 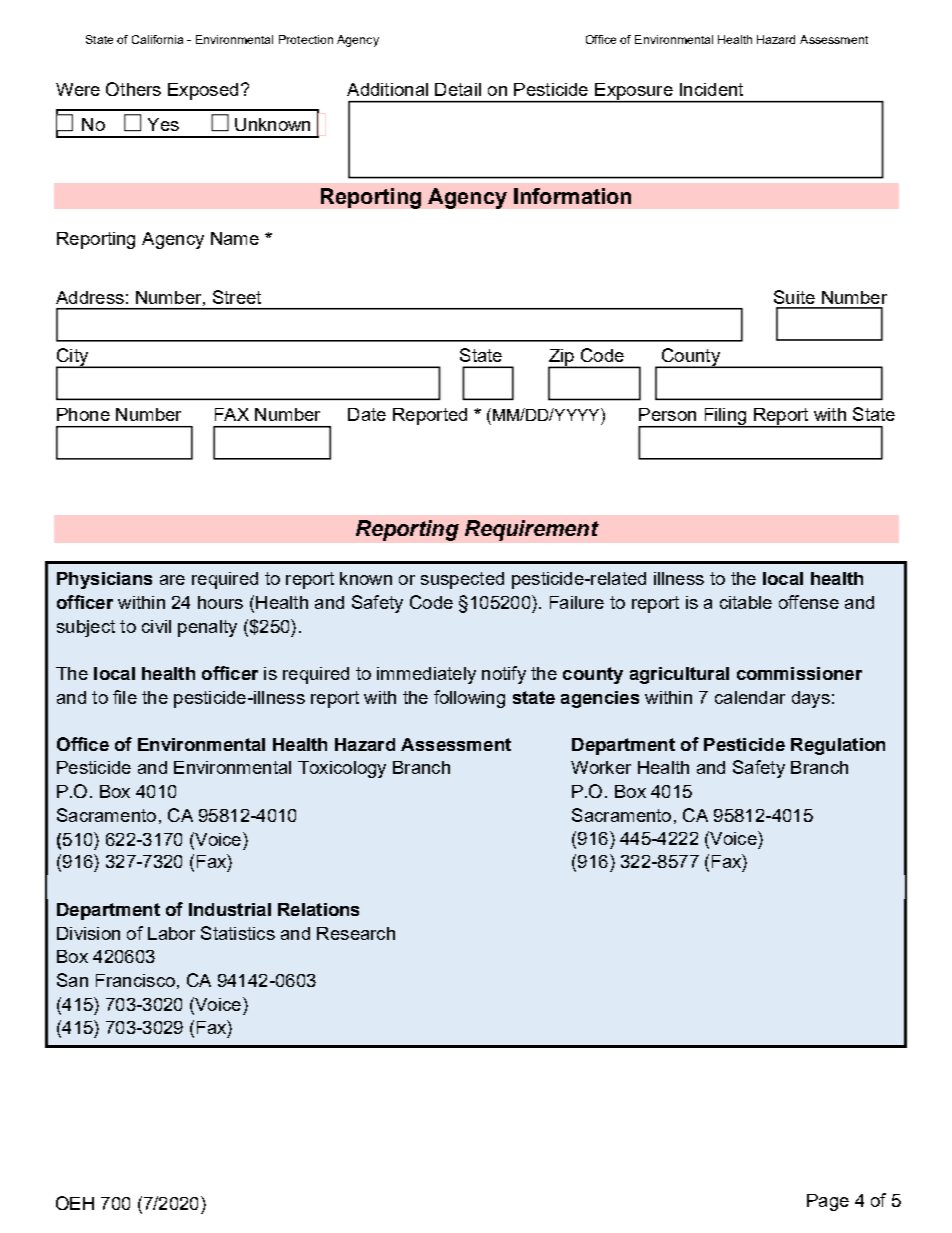 What do you see at coordinates (458, 89) in the screenshot?
I see `Detail` at bounding box center [458, 89].
